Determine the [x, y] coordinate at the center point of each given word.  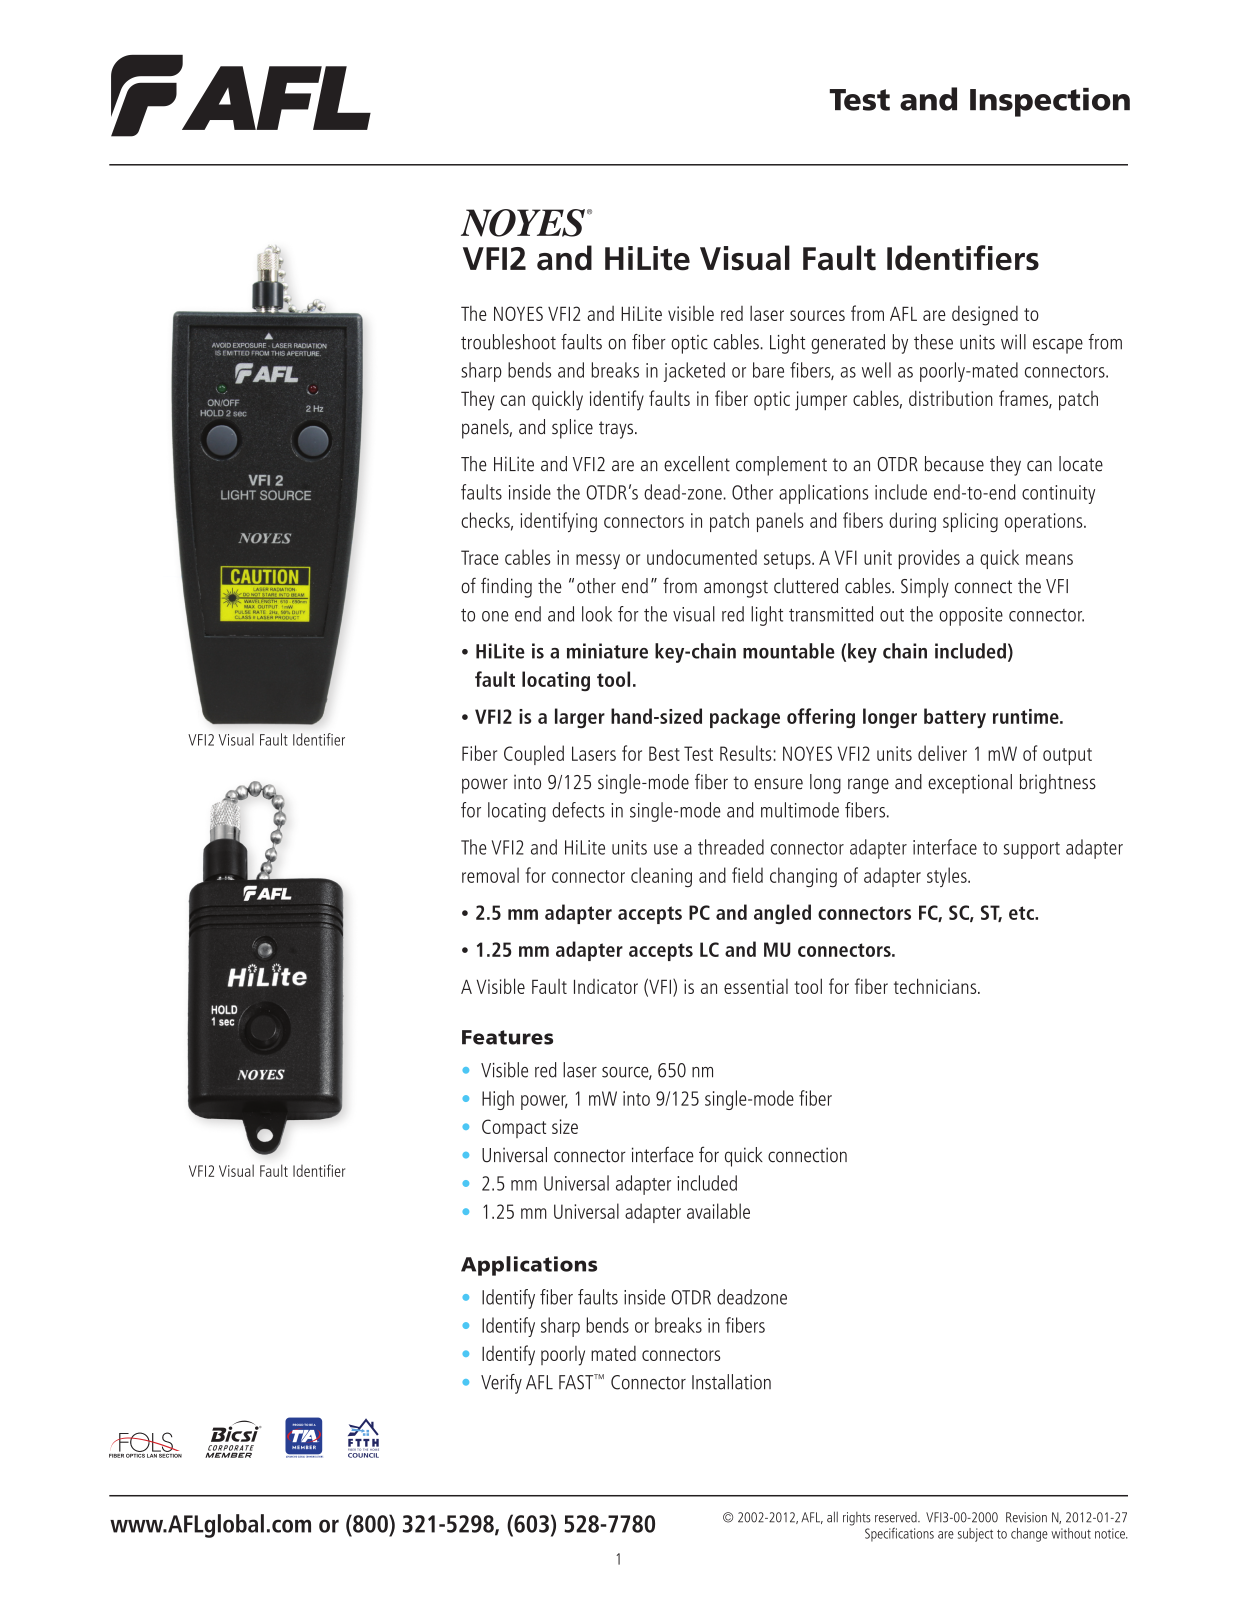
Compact [514, 1128]
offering [821, 718]
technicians [936, 986]
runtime [1027, 716]
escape [1058, 346]
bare [768, 370]
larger [580, 718]
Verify [501, 1384]
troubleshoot [508, 342]
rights [857, 1519]
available [718, 1211]
